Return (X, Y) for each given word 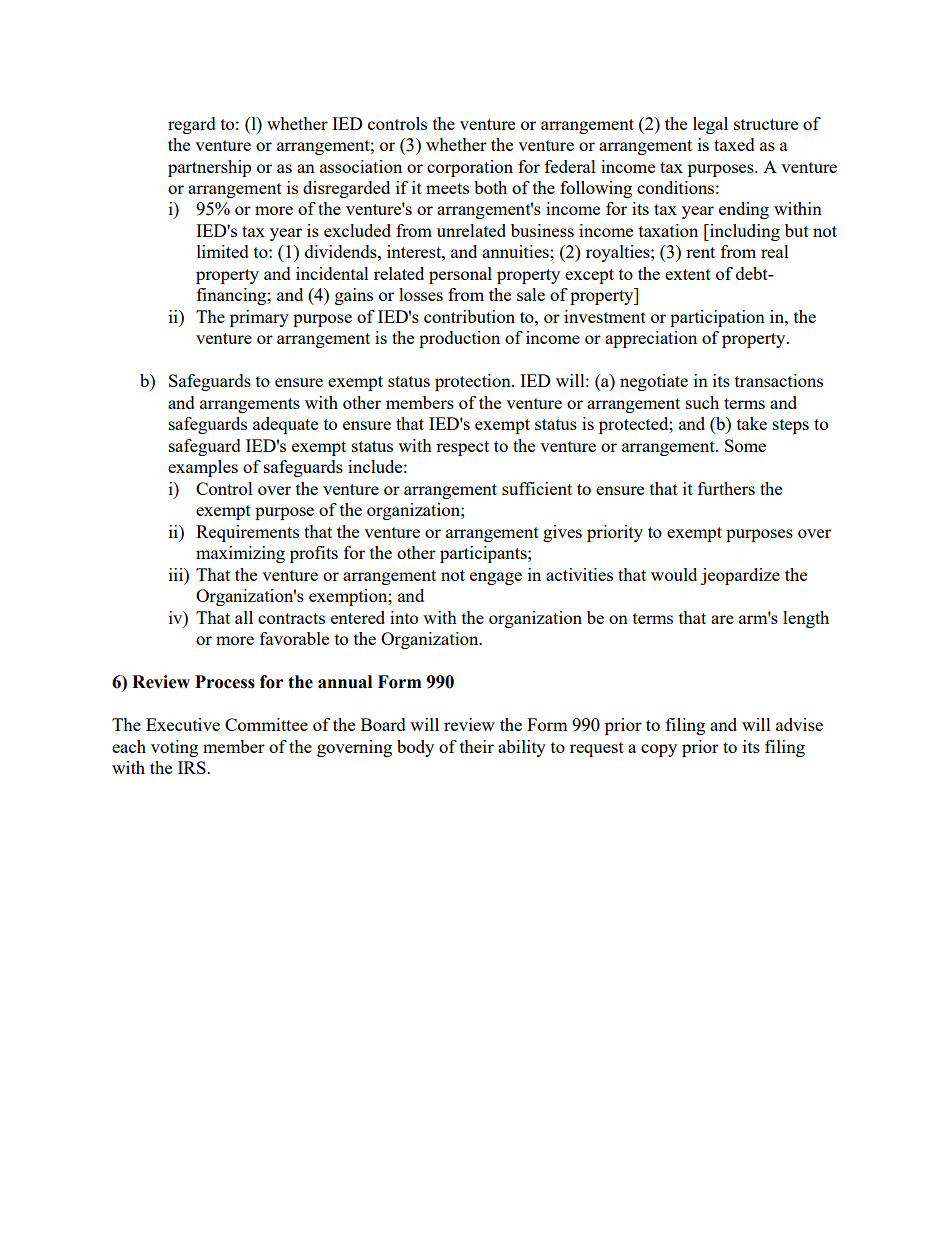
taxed (734, 144)
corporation (470, 168)
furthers (726, 488)
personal (460, 275)
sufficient (537, 488)
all (244, 617)
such (702, 402)
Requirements (247, 533)
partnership (209, 168)
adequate (285, 425)
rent (700, 252)
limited (223, 251)
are (722, 619)
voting (174, 748)
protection (474, 382)
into (404, 617)
